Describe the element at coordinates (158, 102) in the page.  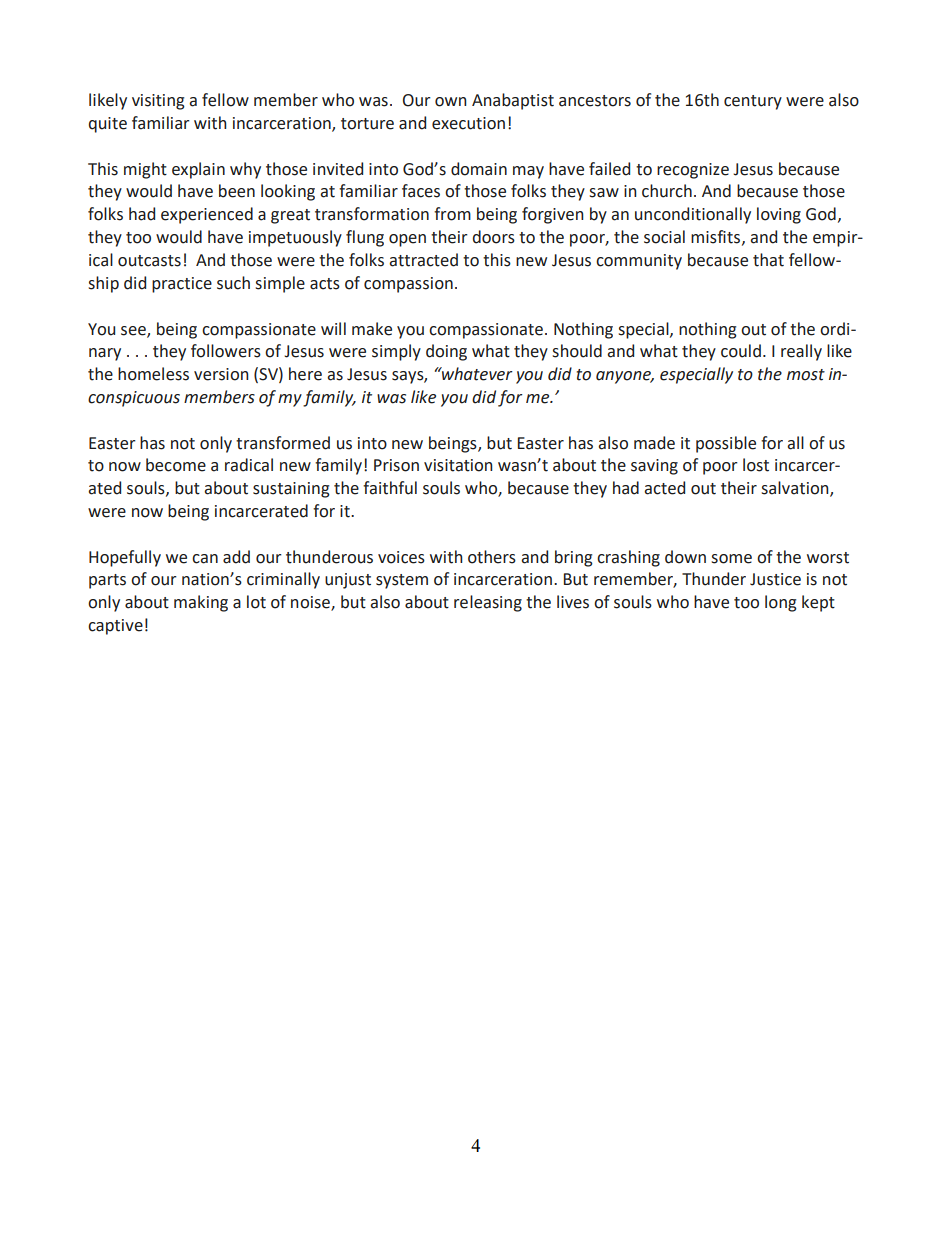
I see `visiting` at that location.
